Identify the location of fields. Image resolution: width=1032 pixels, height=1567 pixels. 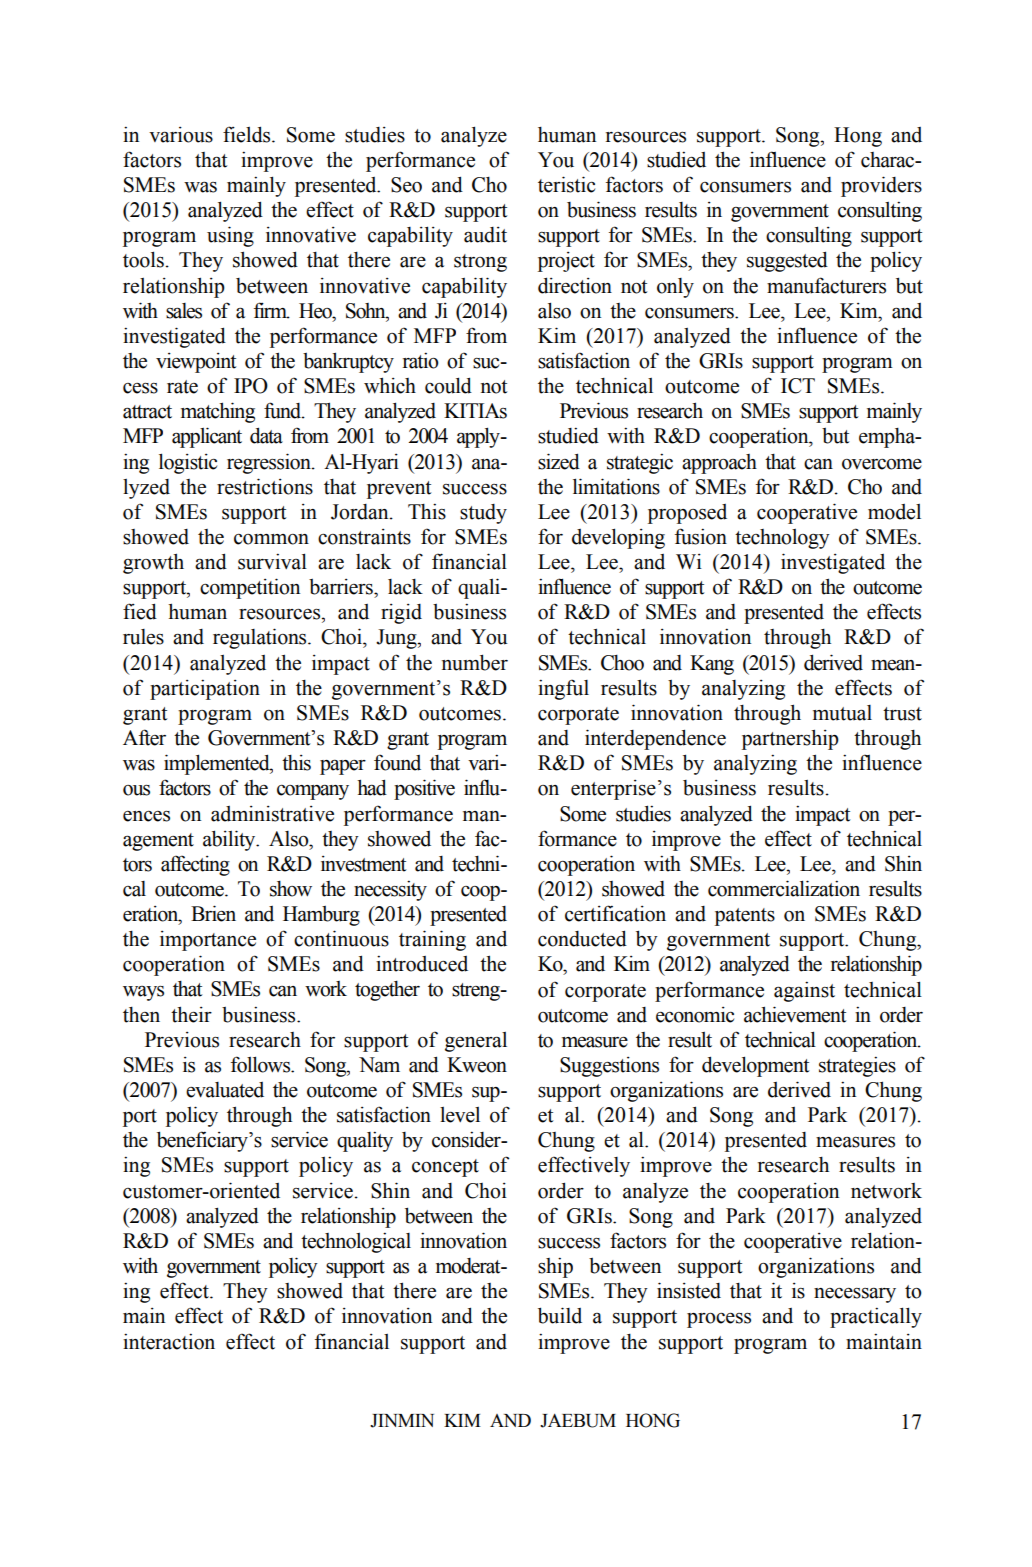
(248, 134).
